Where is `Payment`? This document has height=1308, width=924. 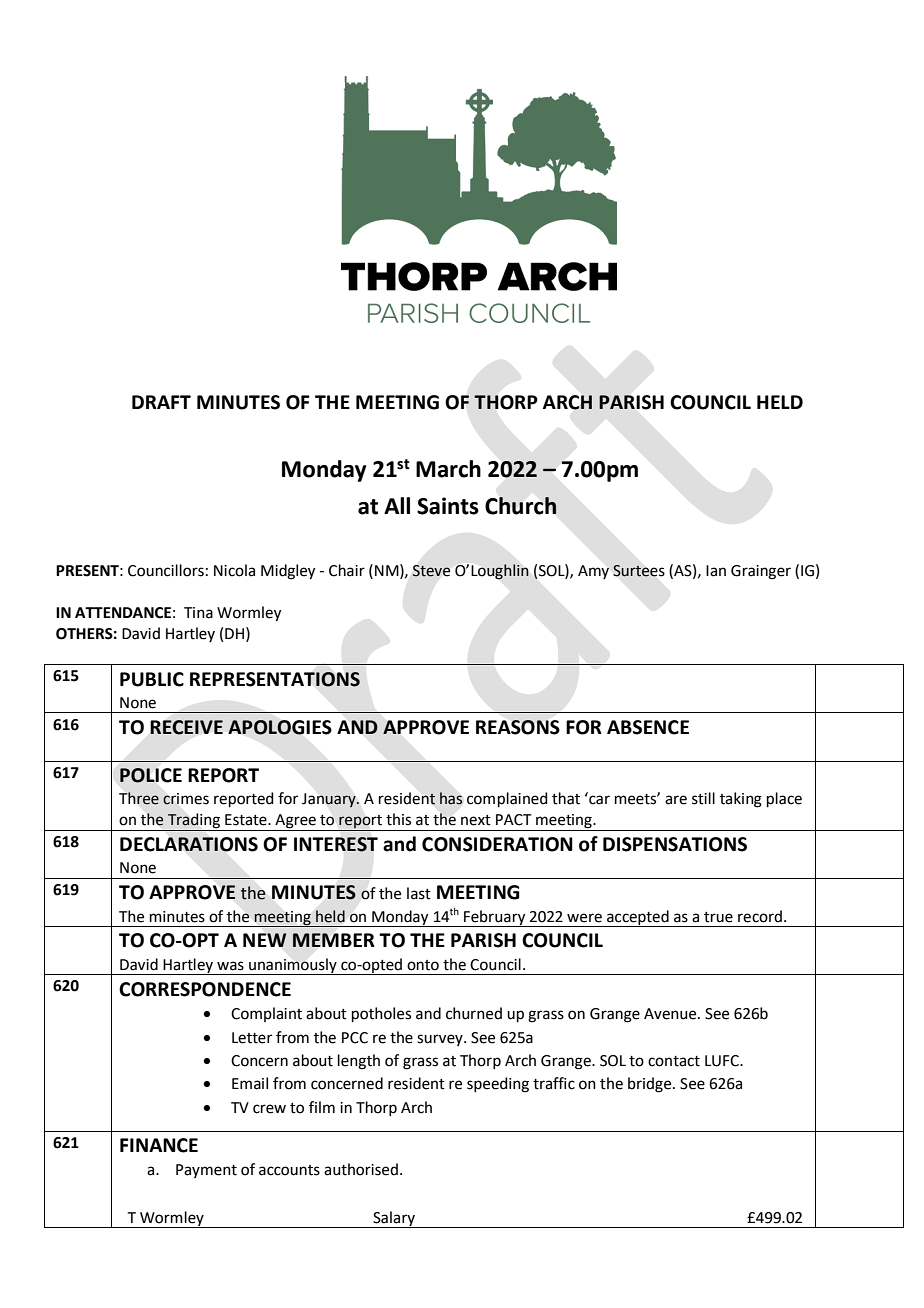 Payment is located at coordinates (206, 1171).
